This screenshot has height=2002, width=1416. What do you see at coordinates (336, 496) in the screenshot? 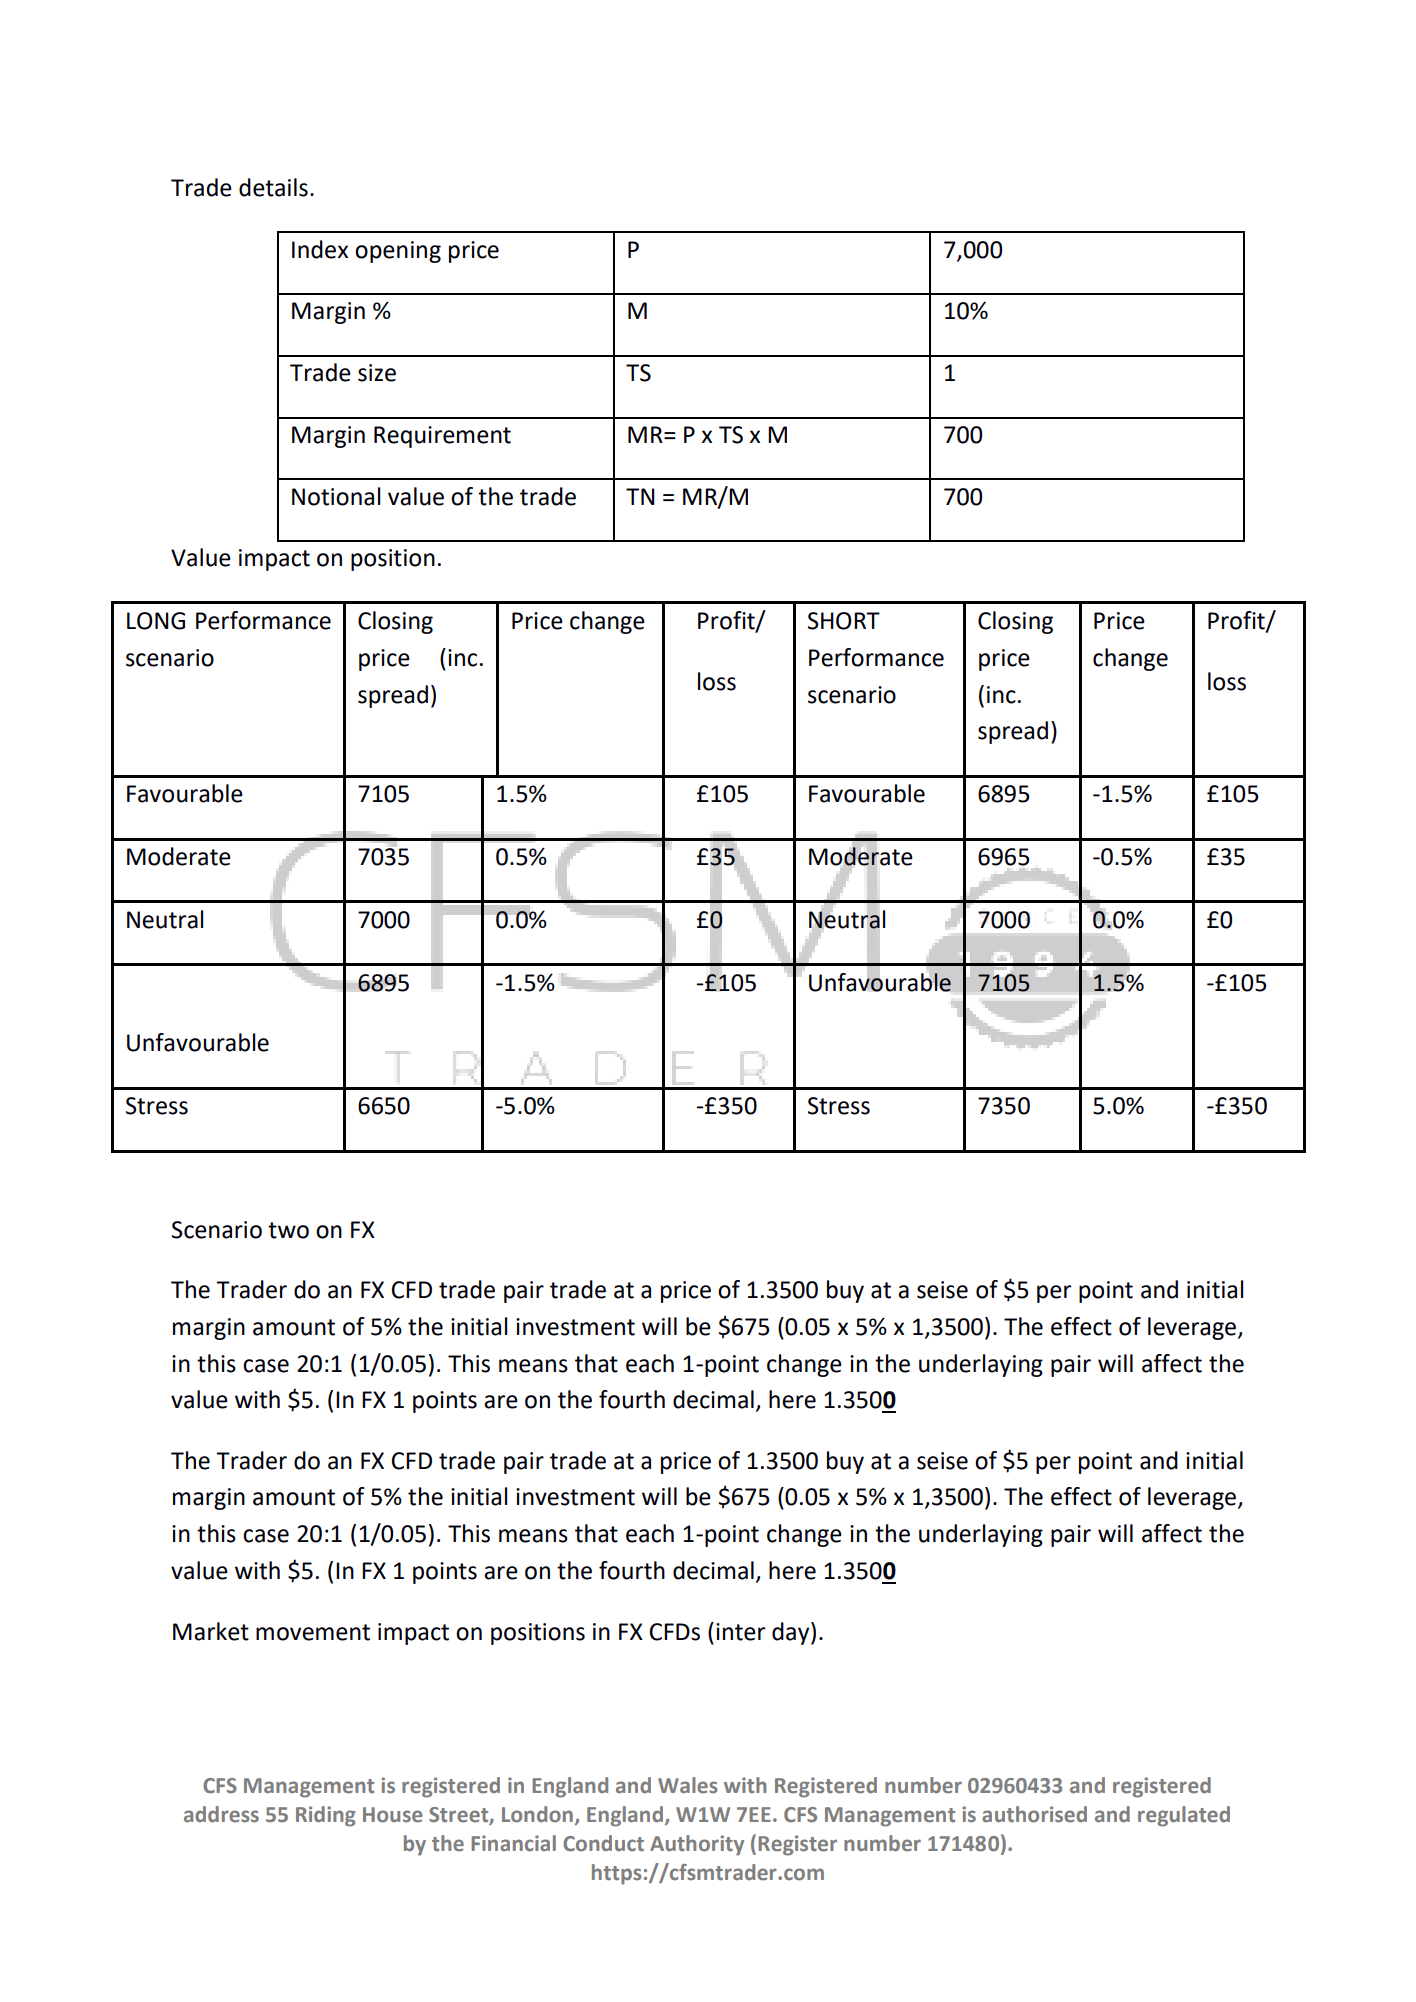
I see `Notional` at bounding box center [336, 496].
